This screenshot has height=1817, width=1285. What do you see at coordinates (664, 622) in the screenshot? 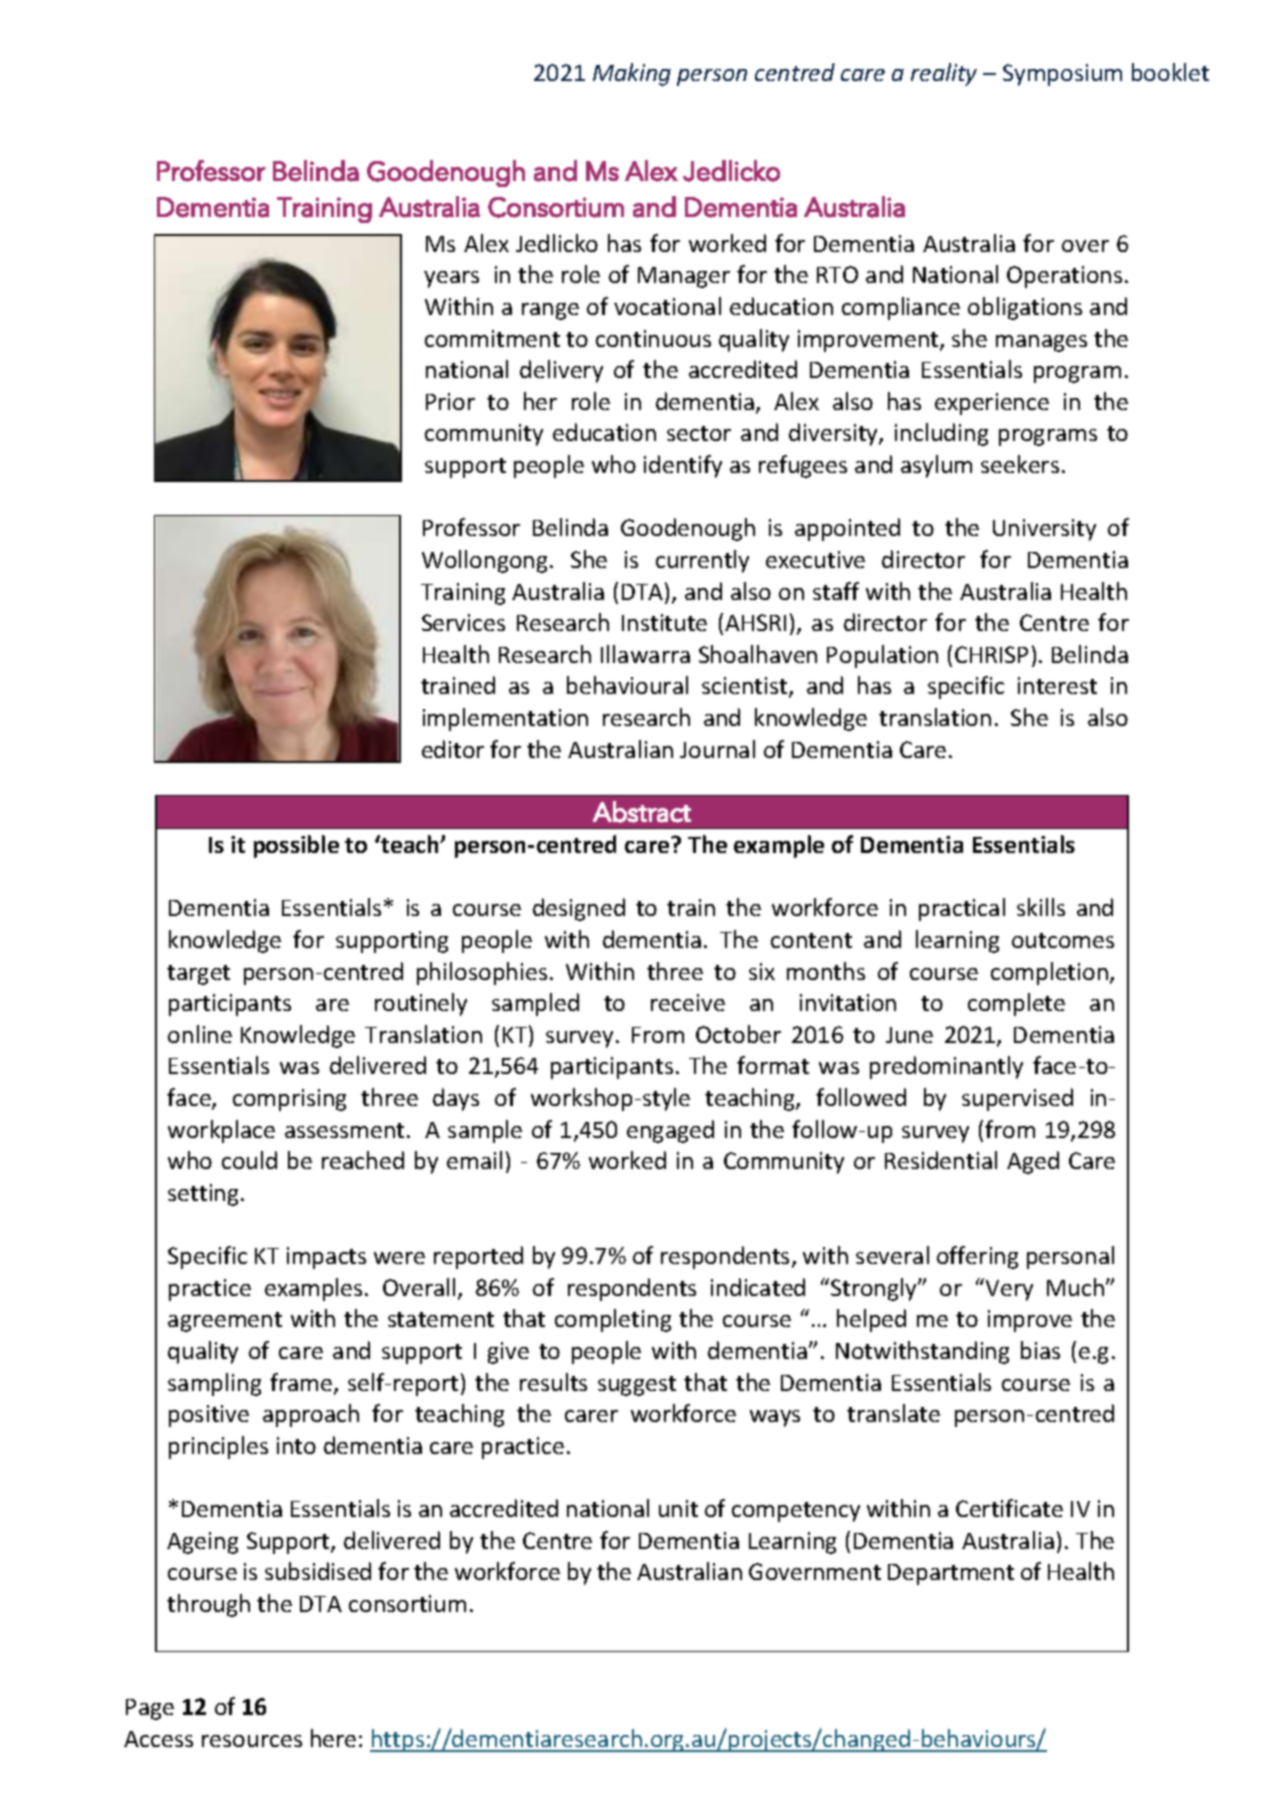
I see `Institute` at bounding box center [664, 622].
